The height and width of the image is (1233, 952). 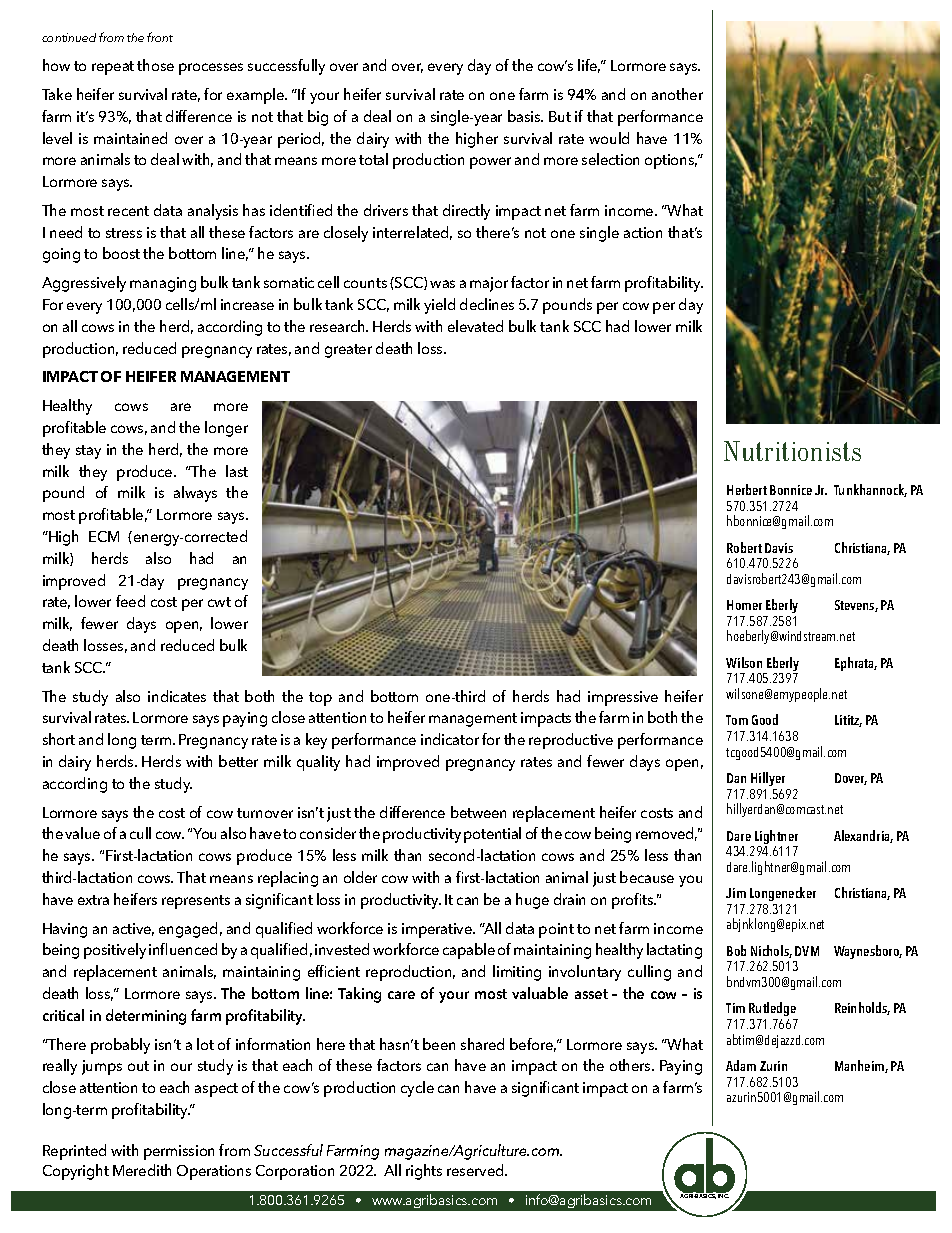 I want to click on rights, so click(x=424, y=1172).
